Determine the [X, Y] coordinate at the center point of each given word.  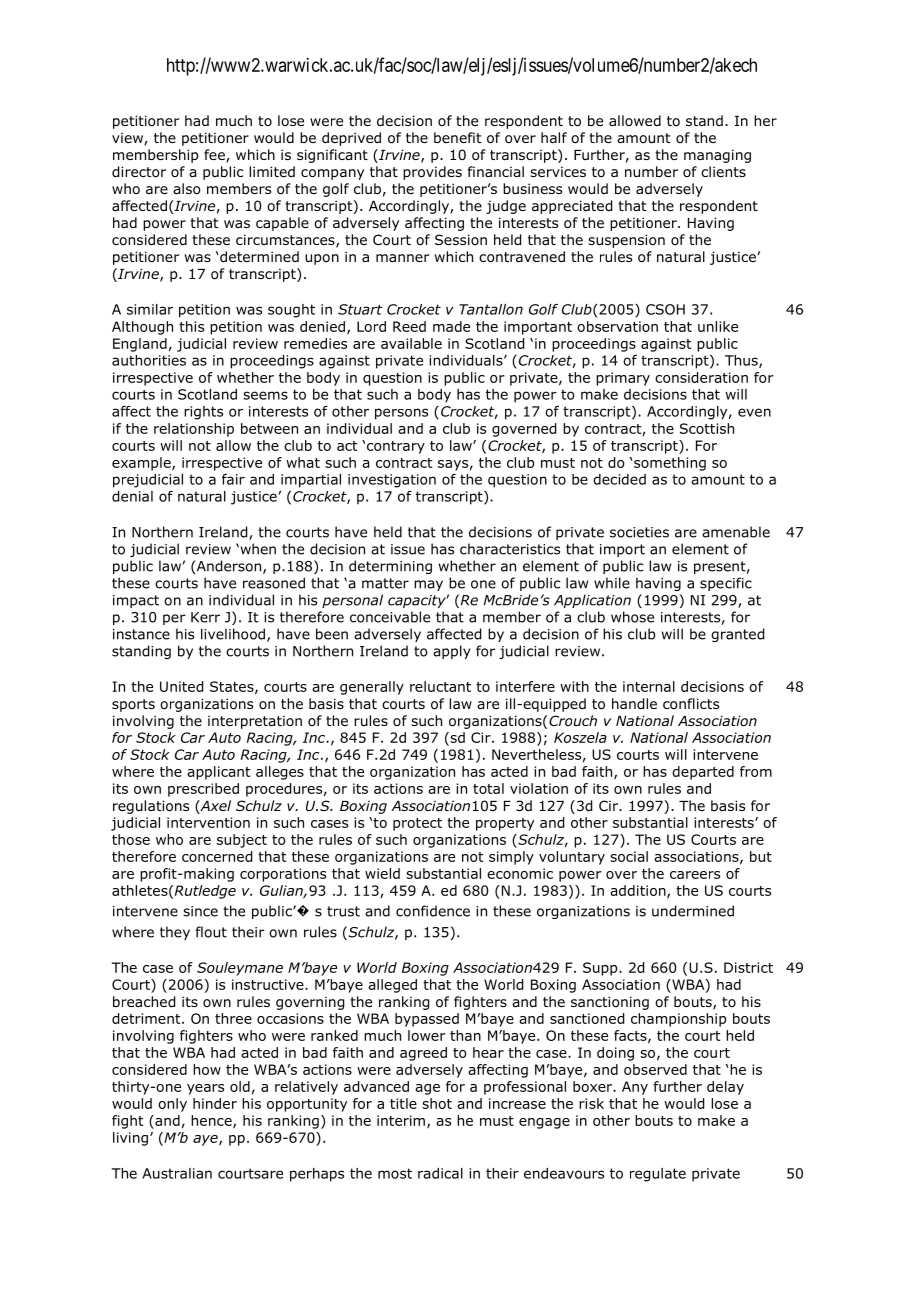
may [428, 585]
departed [703, 773]
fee [215, 156]
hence [212, 1121]
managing [717, 156]
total [488, 788]
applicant [219, 773]
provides [432, 173]
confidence [433, 911]
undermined [693, 911]
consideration [701, 377]
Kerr [205, 617]
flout [211, 932]
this [191, 326]
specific [726, 584]
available [411, 343]
